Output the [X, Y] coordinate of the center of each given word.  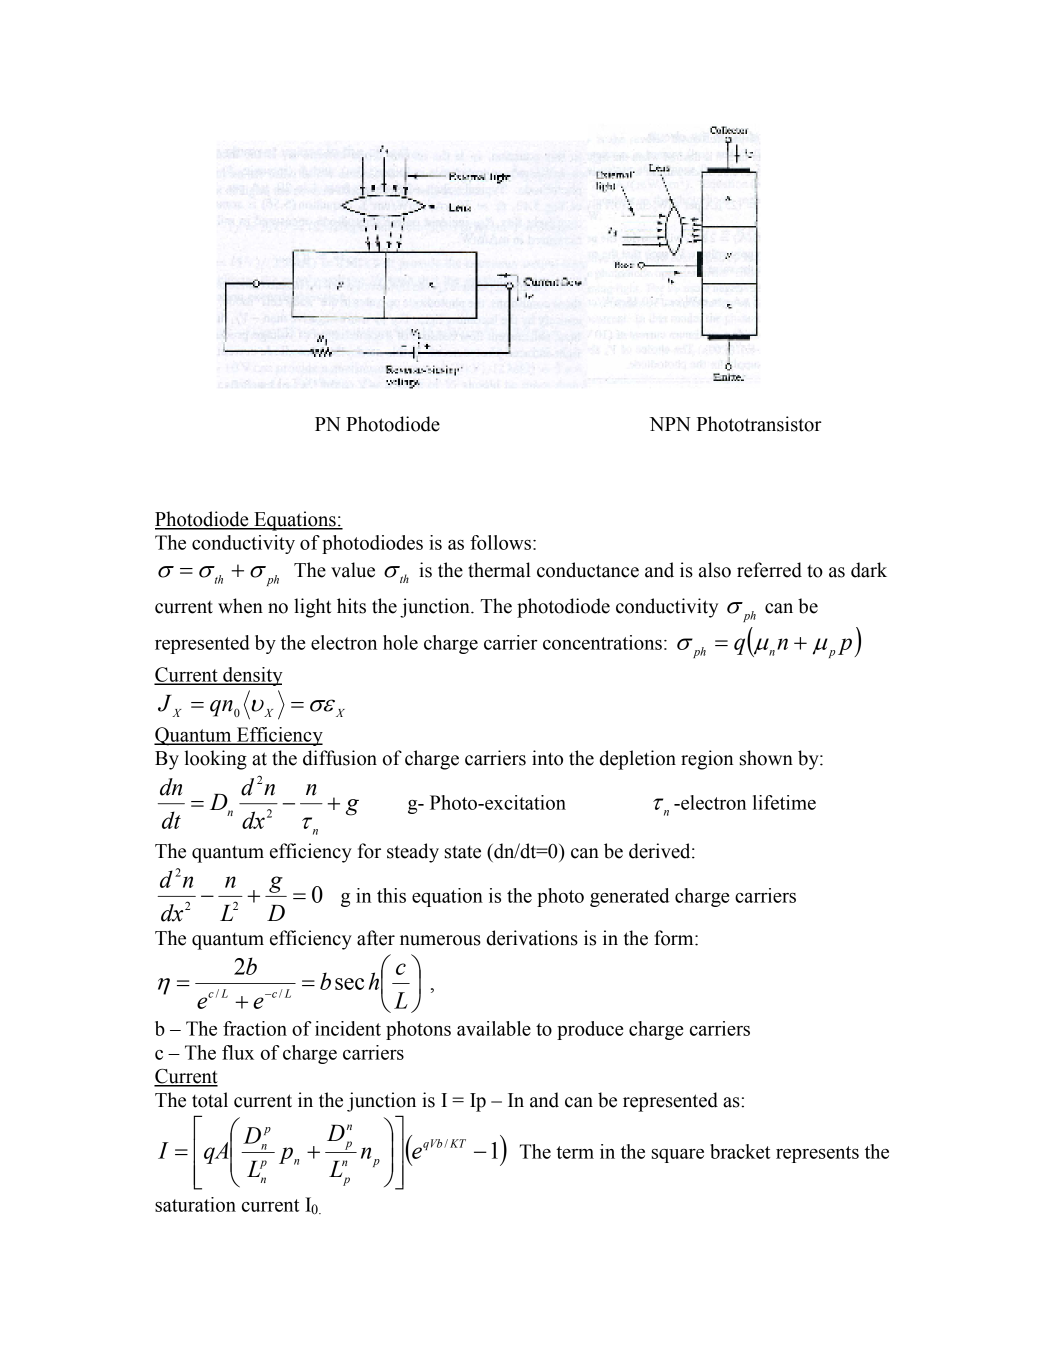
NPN [670, 424]
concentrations [602, 642]
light [312, 608]
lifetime [784, 802]
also [715, 570]
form [675, 938]
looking [215, 760]
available [494, 1028]
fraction [255, 1028]
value [353, 570]
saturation [195, 1204]
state [463, 852]
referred [769, 570]
